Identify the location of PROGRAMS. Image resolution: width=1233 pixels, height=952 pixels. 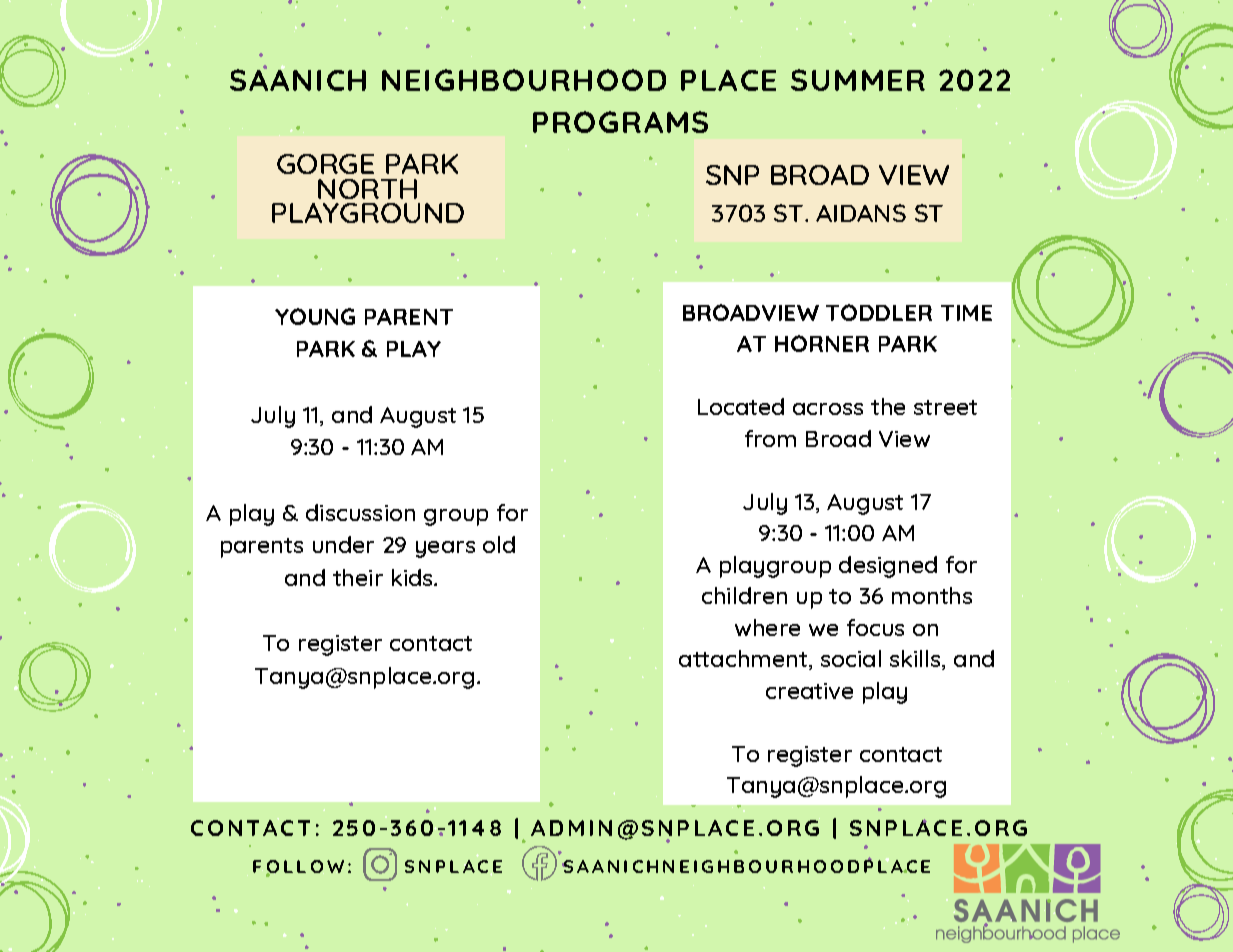
(620, 122).
